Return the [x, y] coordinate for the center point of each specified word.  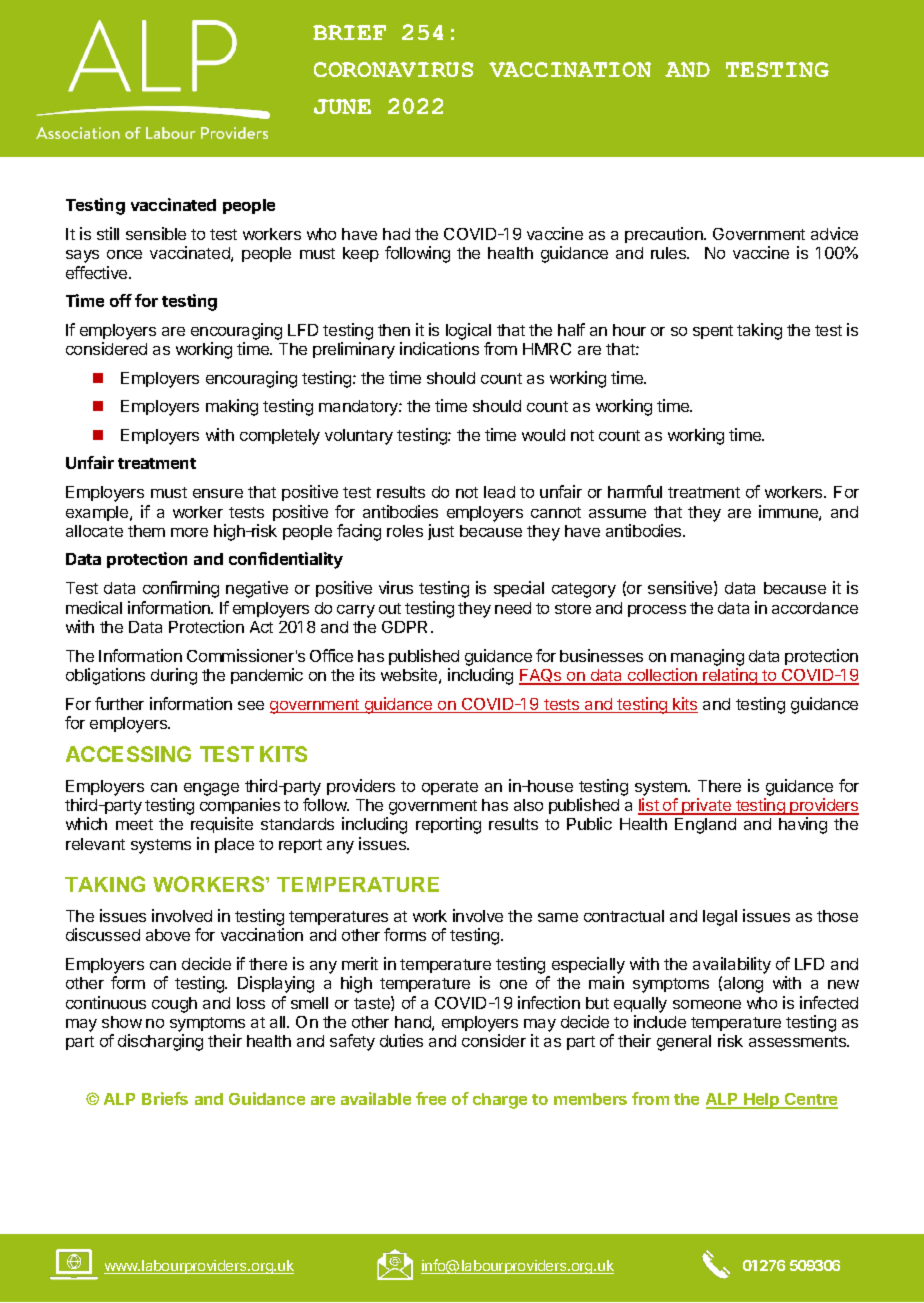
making [232, 407]
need [513, 608]
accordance [815, 608]
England [705, 826]
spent [713, 332]
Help [762, 1101]
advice [834, 233]
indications [439, 348]
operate [450, 788]
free [431, 1098]
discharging [160, 1042]
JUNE [342, 106]
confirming [181, 589]
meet [134, 824]
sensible [156, 233]
